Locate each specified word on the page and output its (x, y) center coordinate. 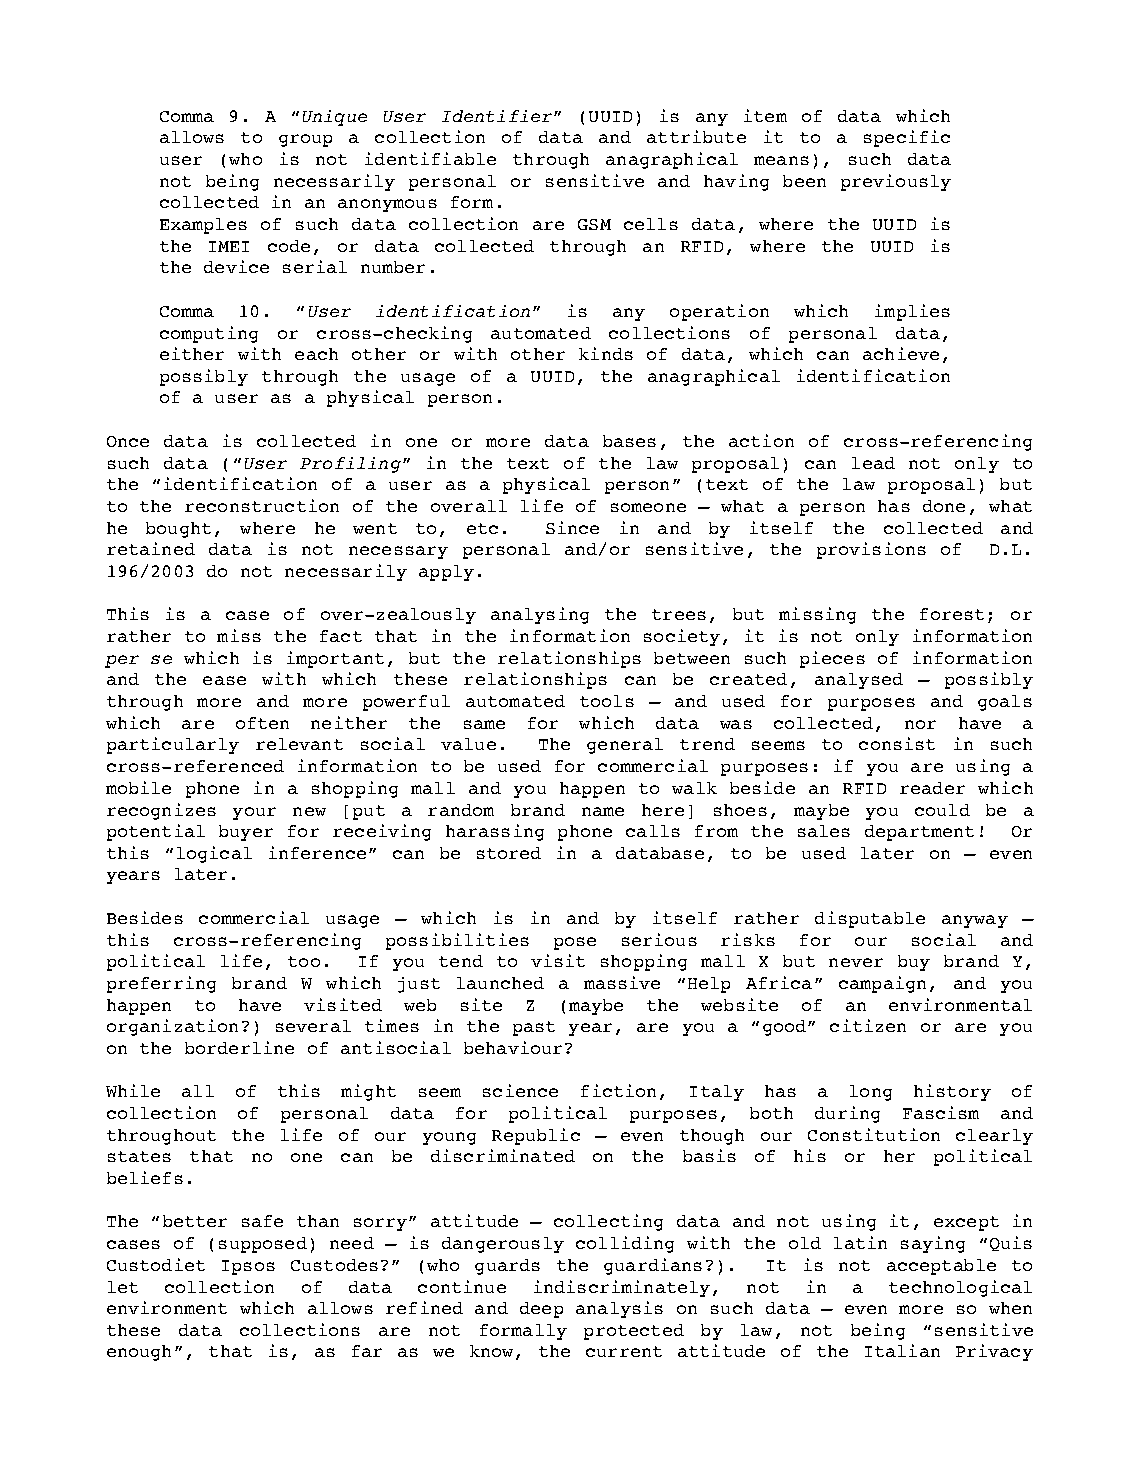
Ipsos (248, 1267)
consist (897, 743)
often (262, 723)
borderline (239, 1047)
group (305, 140)
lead (873, 463)
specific (907, 138)
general (625, 746)
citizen (868, 1025)
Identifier (498, 116)
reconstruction (262, 505)
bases (629, 441)
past (534, 1028)
